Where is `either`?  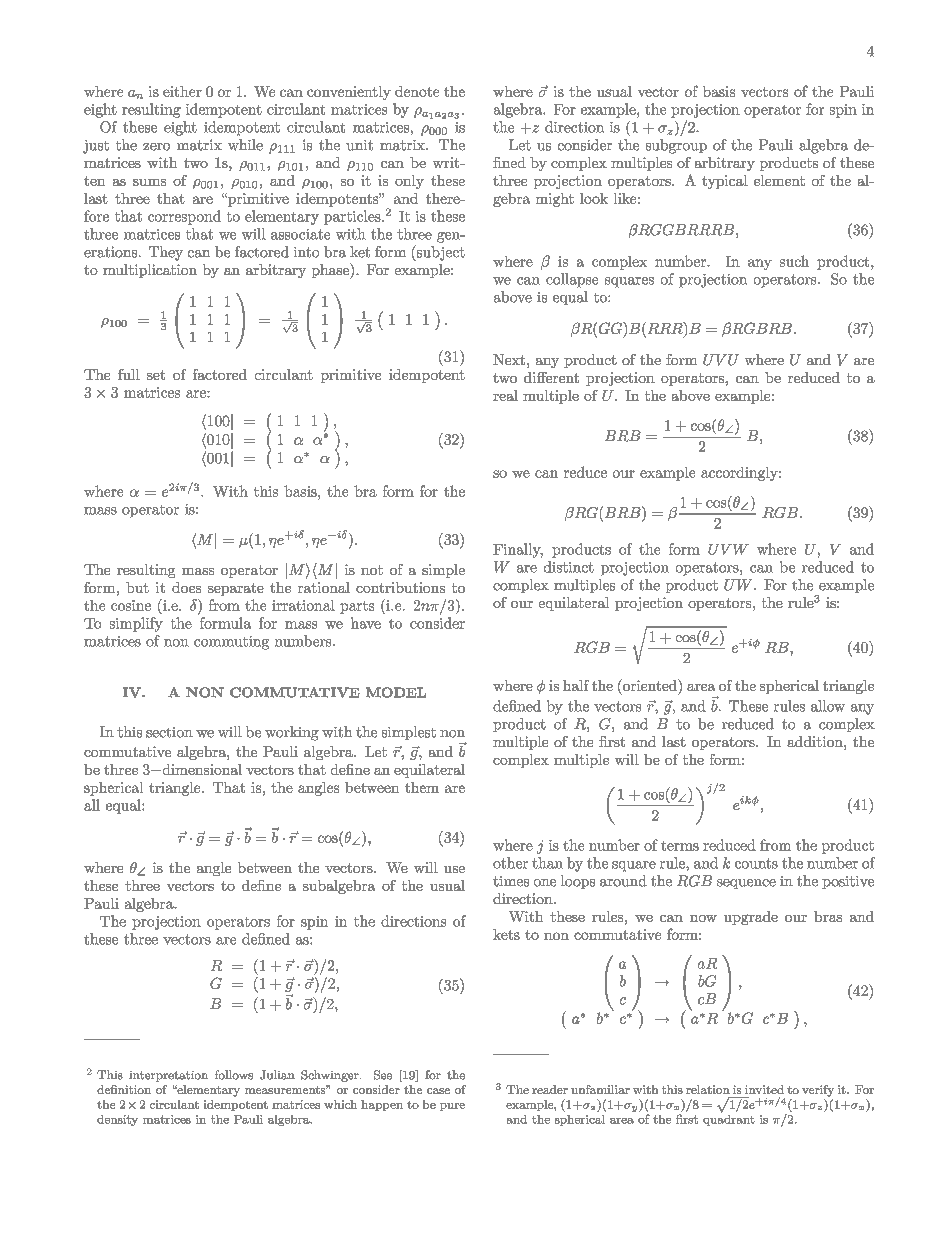 either is located at coordinates (182, 91).
